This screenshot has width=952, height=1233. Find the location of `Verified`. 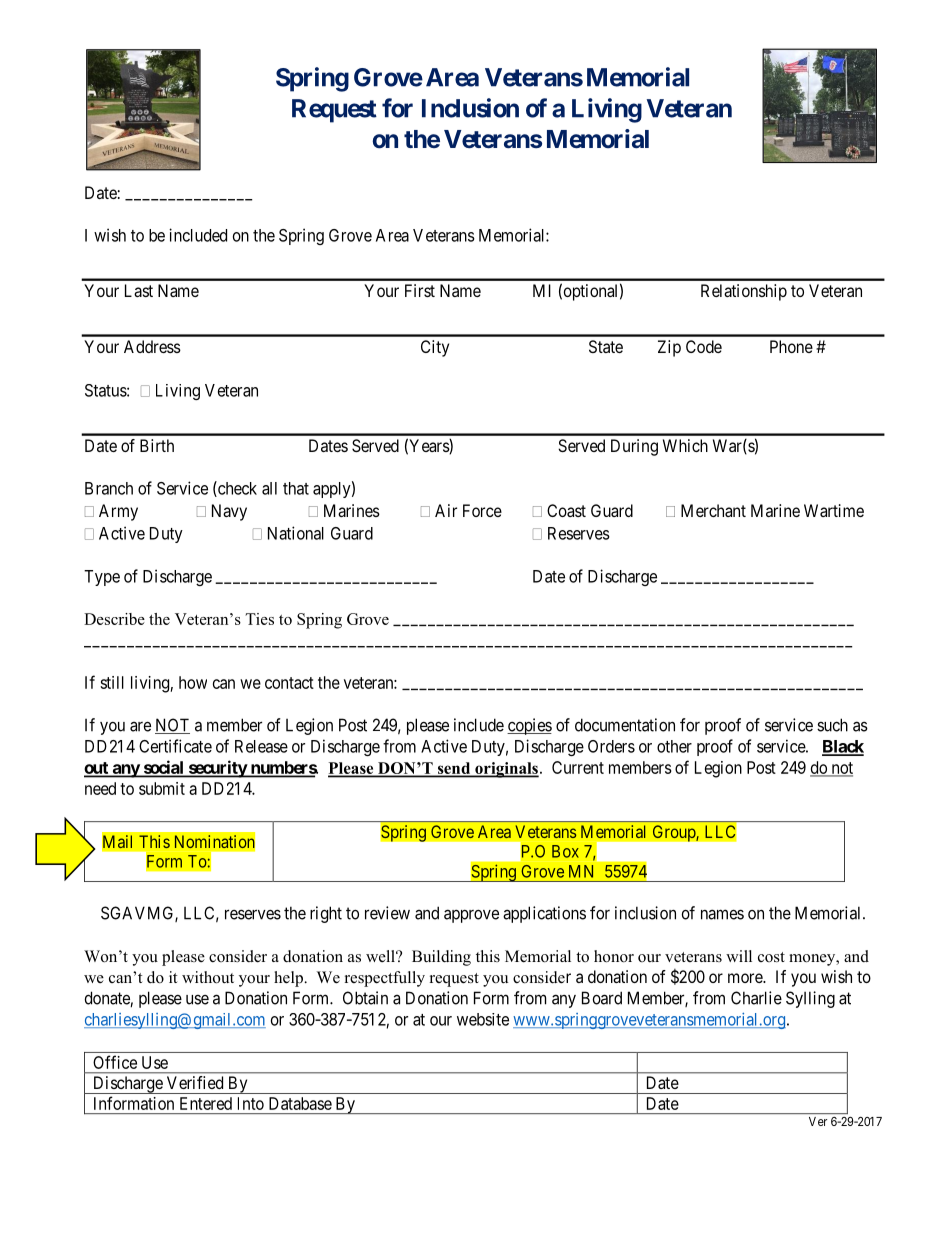

Verified is located at coordinates (195, 1082).
